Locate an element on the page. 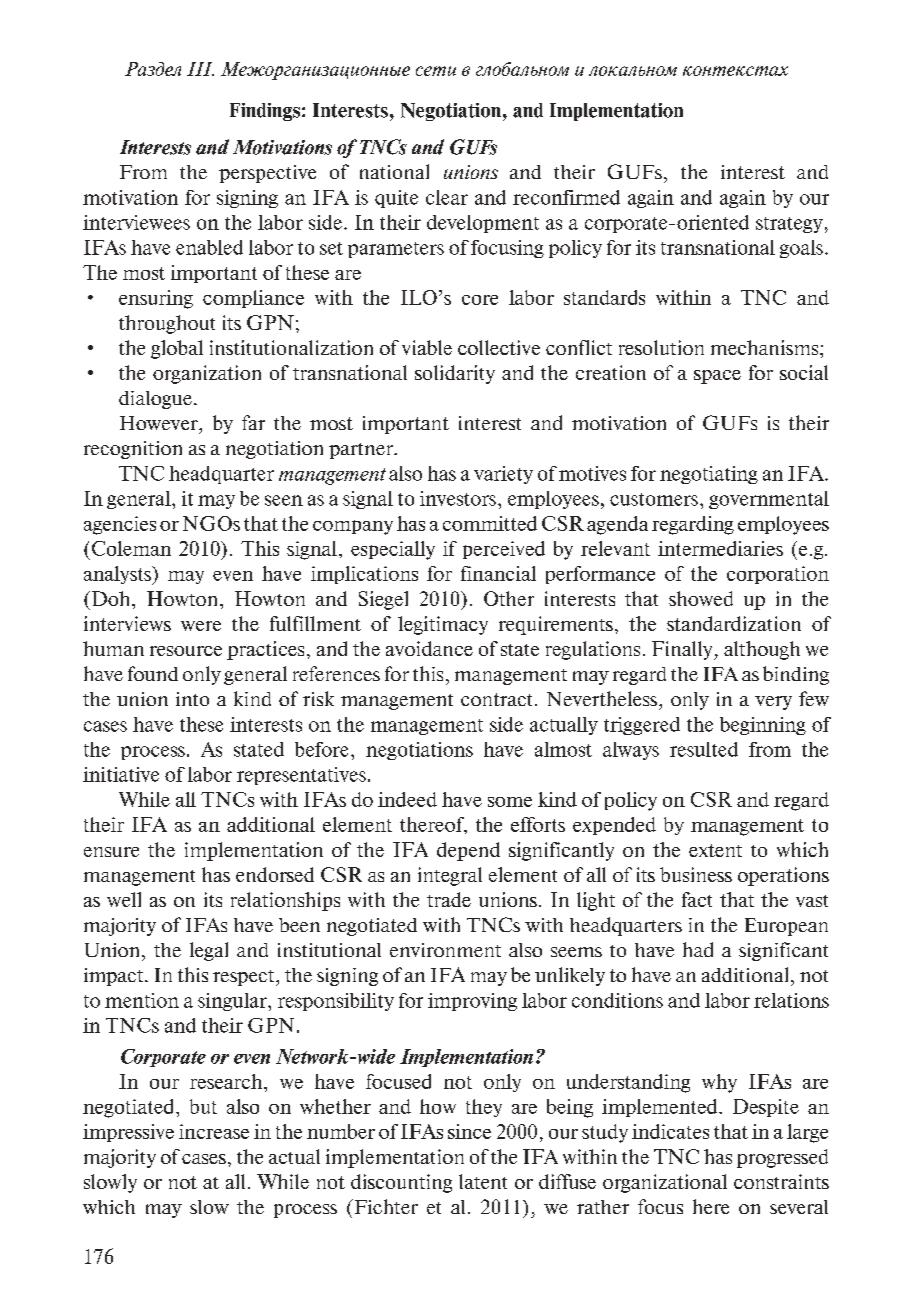 The height and width of the page is (1316, 918). were is located at coordinates (201, 626).
